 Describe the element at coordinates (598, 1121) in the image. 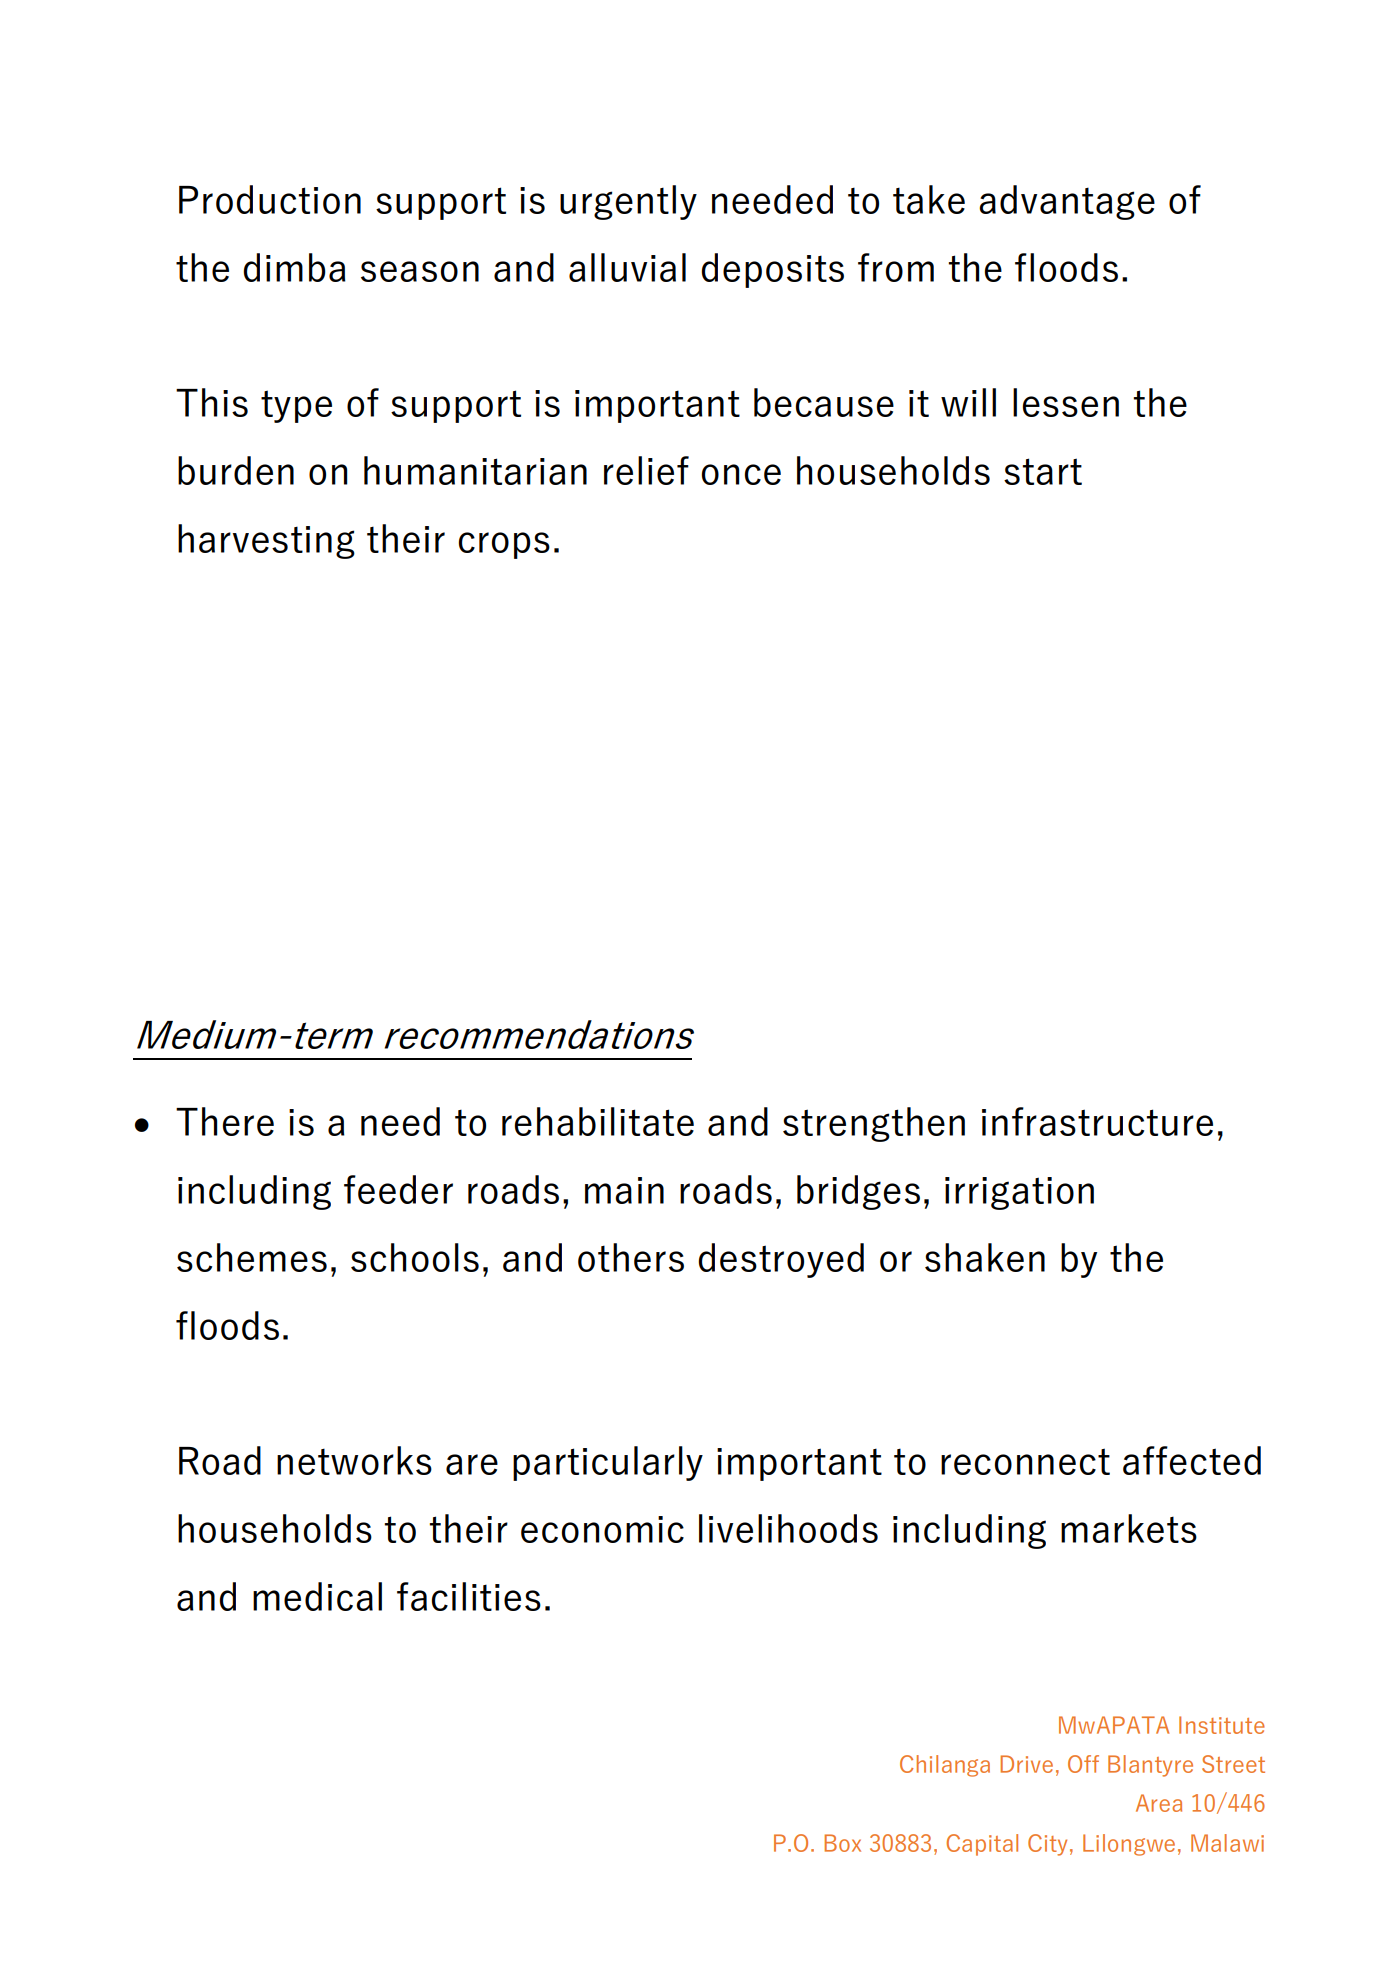

I see `rehabilitate` at that location.
